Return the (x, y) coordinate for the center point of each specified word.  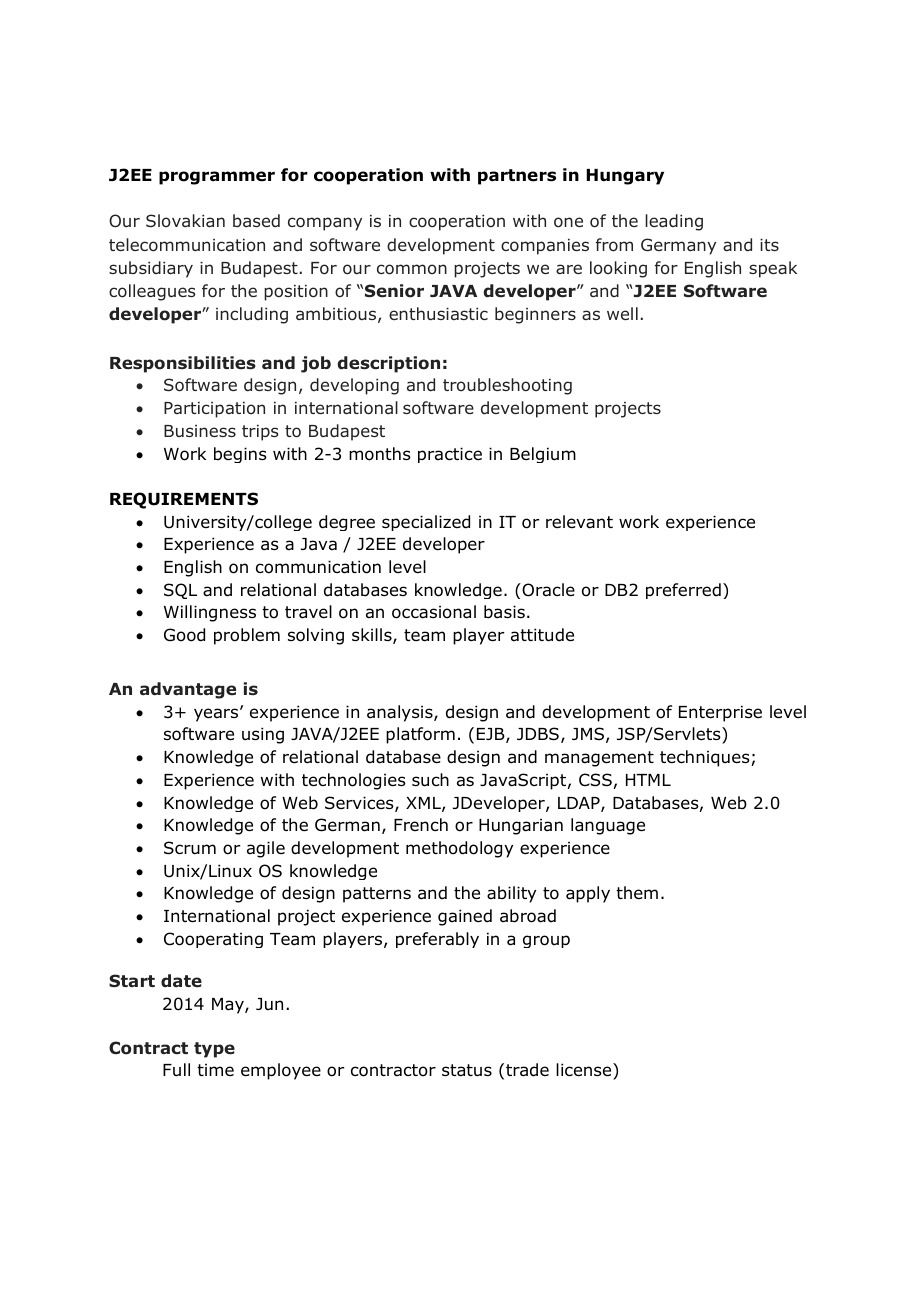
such (430, 780)
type (214, 1050)
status (467, 1070)
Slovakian (185, 220)
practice (450, 455)
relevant (579, 522)
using (263, 735)
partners (517, 177)
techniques (706, 758)
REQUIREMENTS (184, 500)
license (585, 1070)
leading (674, 222)
